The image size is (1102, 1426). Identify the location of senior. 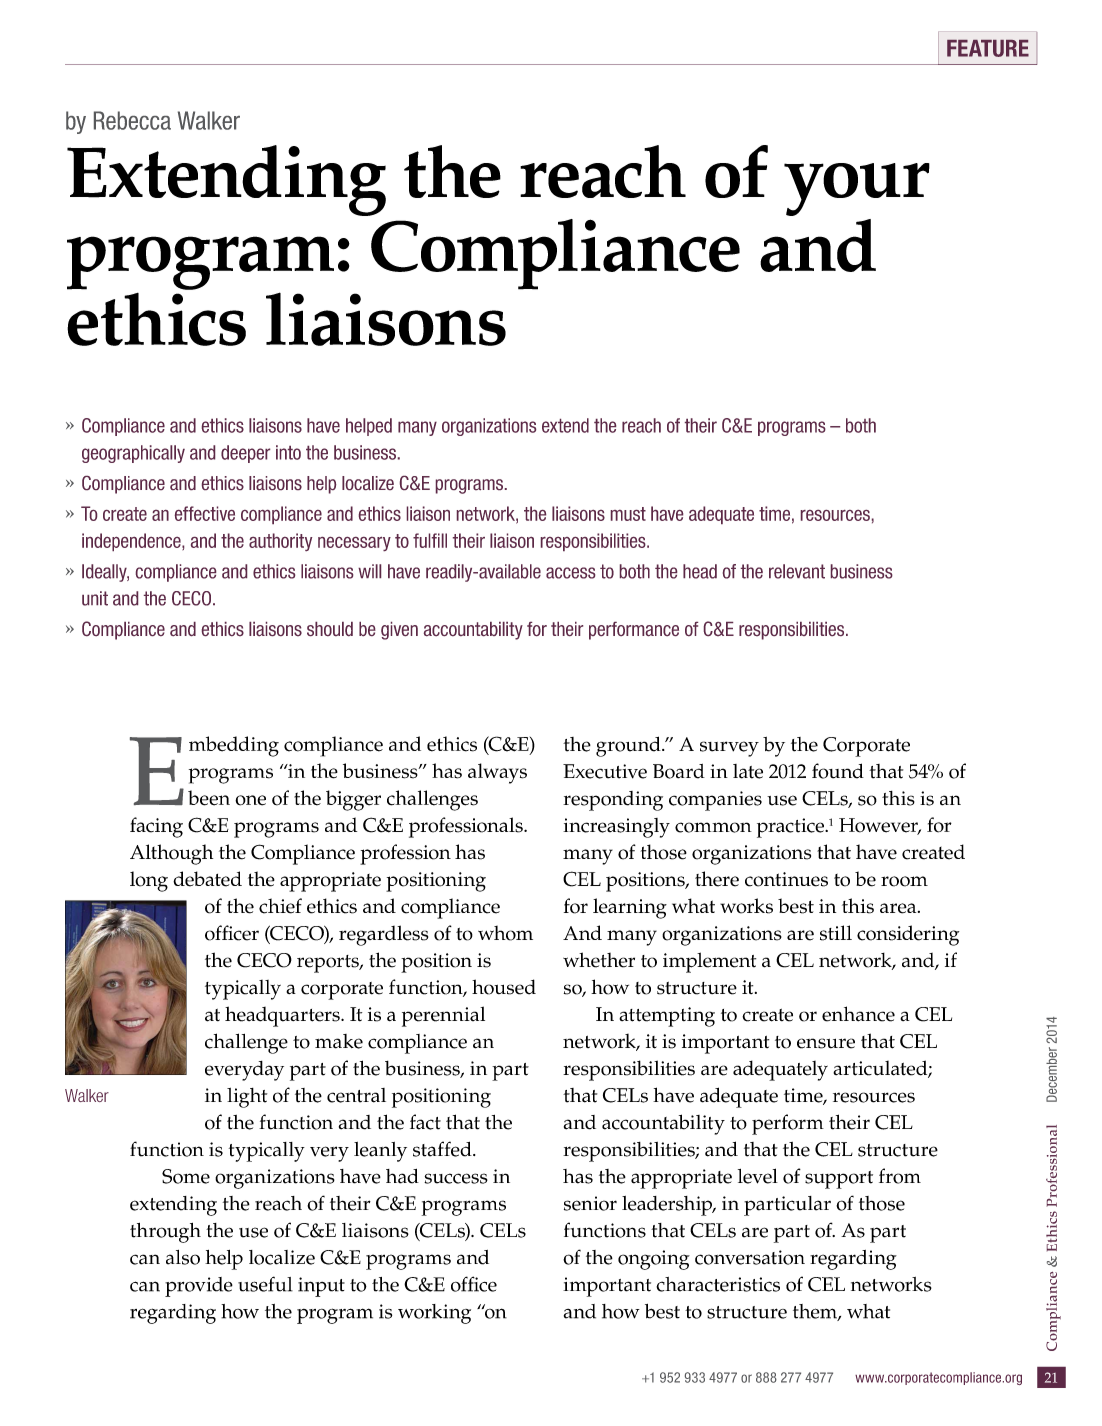
(590, 1203).
